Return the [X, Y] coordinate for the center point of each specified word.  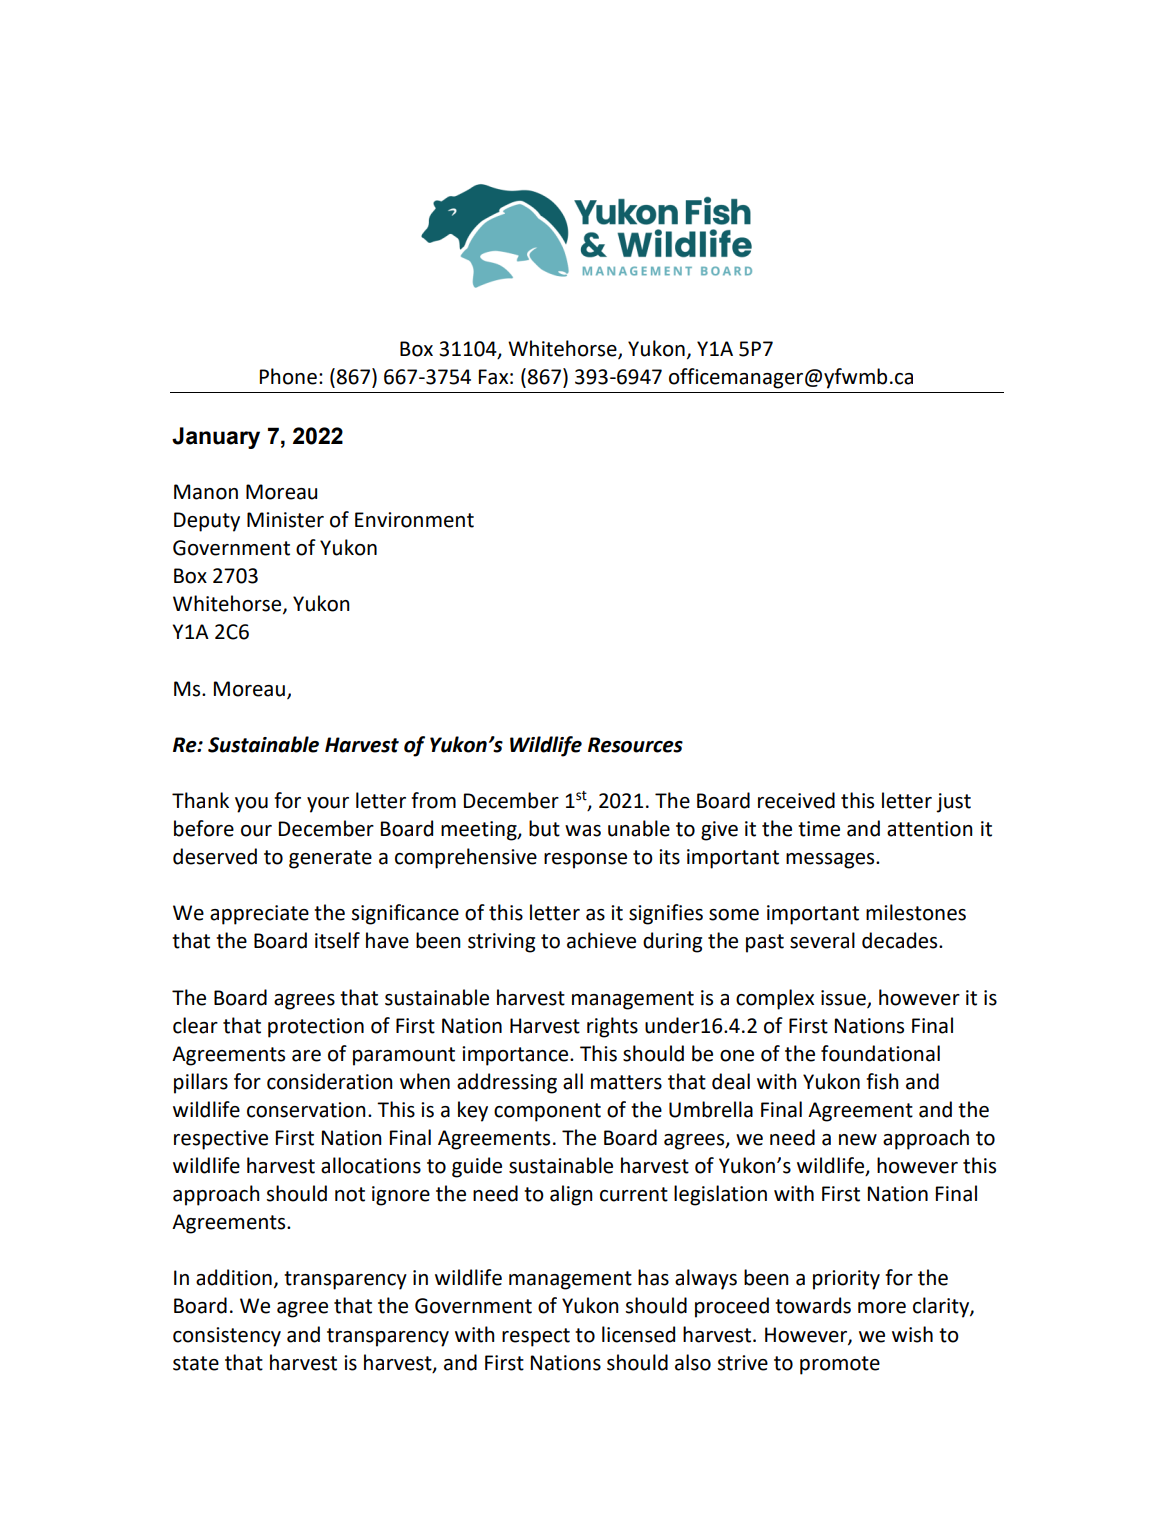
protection [316, 1028]
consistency [227, 1337]
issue [844, 998]
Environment [414, 520]
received [796, 800]
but [544, 828]
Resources [635, 745]
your [328, 805]
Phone [288, 376]
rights [612, 1027]
